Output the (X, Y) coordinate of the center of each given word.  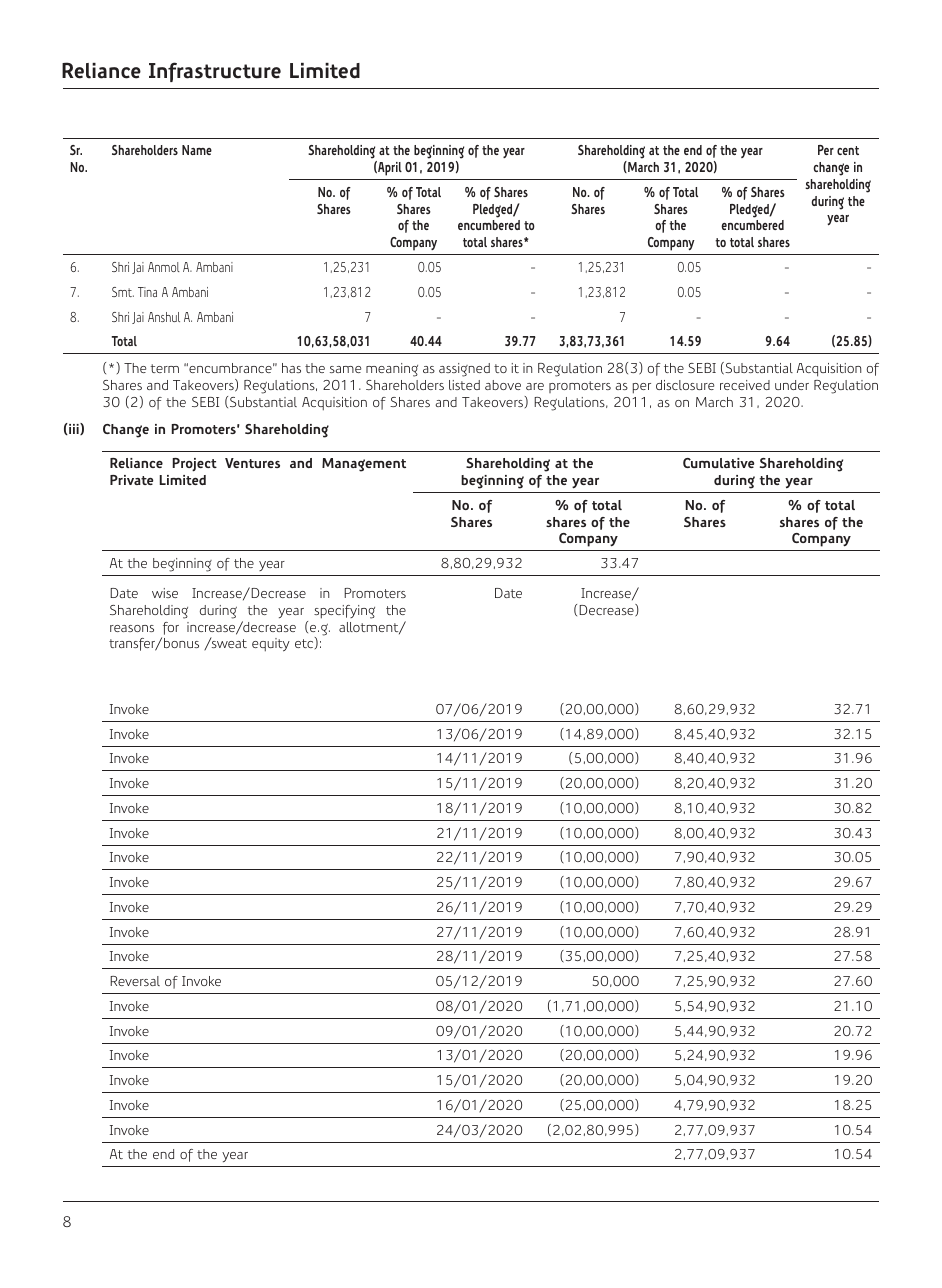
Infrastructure (215, 72)
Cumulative (718, 463)
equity (271, 645)
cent (848, 150)
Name (197, 150)
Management (364, 465)
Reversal (135, 981)
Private (131, 480)
